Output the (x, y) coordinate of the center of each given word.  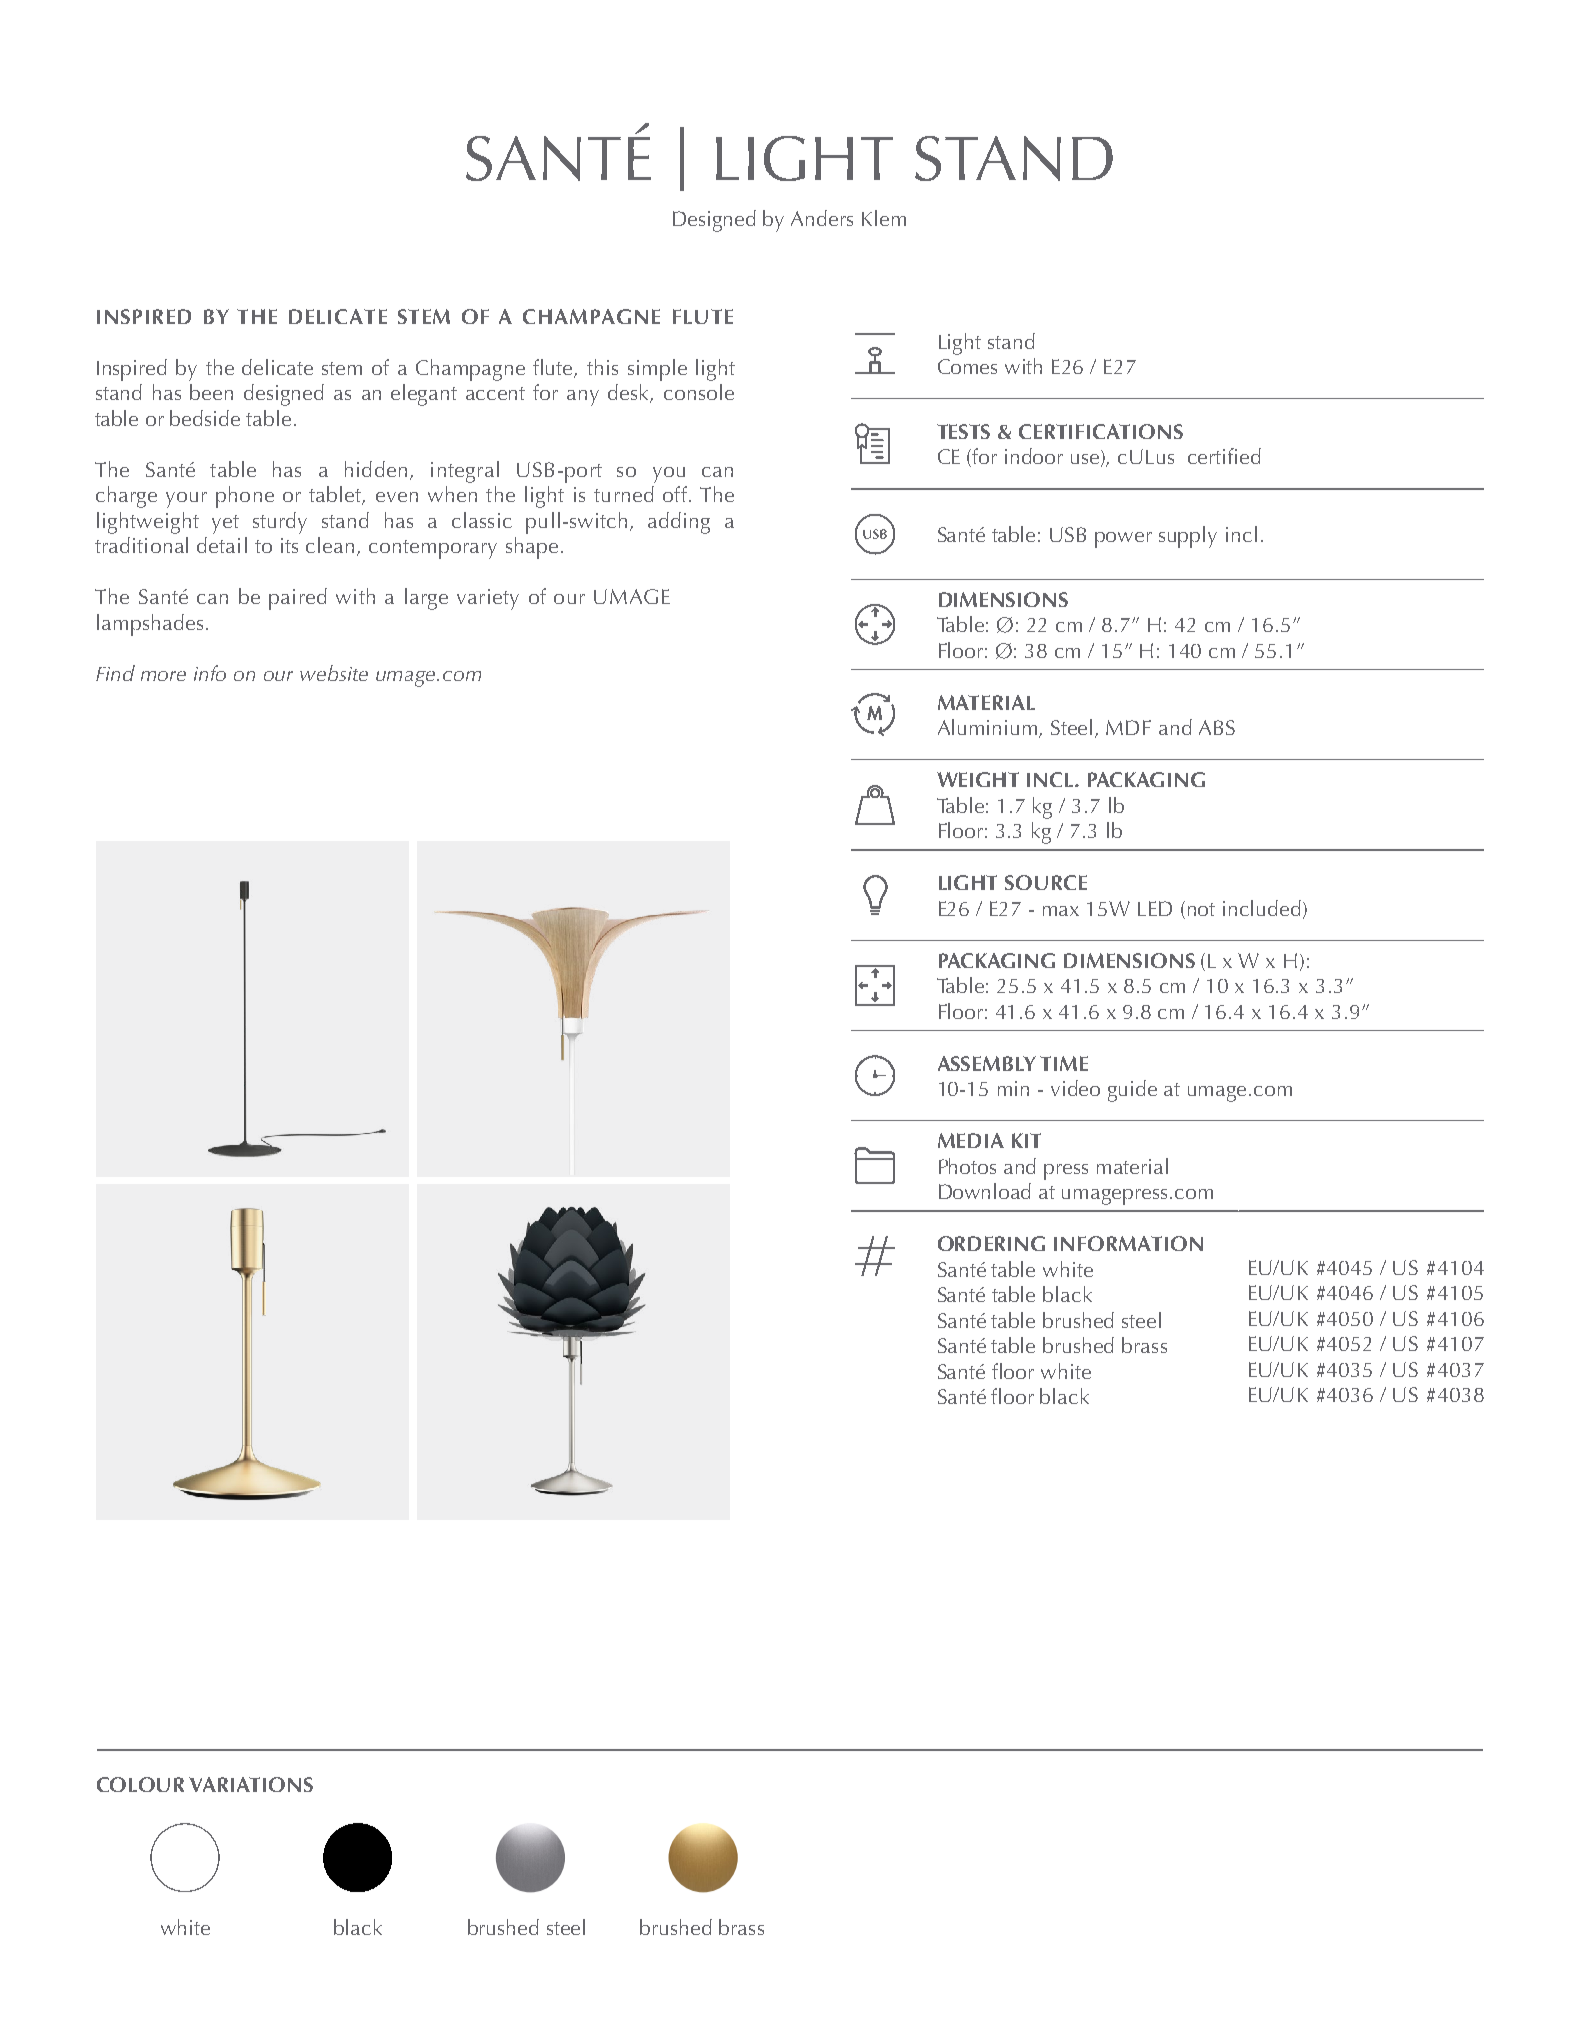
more (163, 676)
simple (657, 370)
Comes (967, 366)
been (211, 392)
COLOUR (140, 1784)
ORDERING (991, 1243)
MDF (1128, 727)
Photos (967, 1166)
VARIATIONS (251, 1784)
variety (488, 599)
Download (985, 1191)
